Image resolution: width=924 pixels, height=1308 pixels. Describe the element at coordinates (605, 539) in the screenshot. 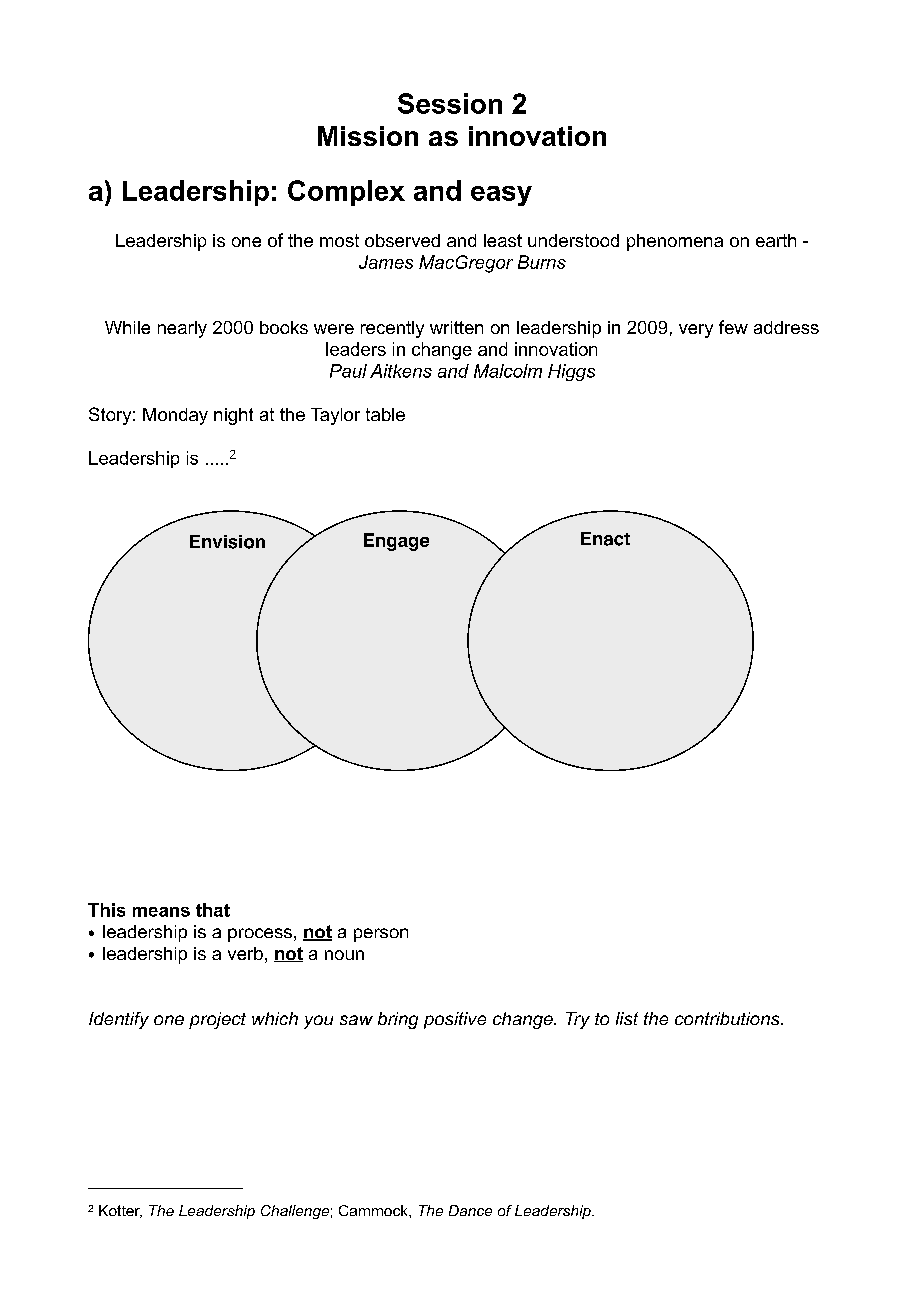

I see `Enact` at that location.
